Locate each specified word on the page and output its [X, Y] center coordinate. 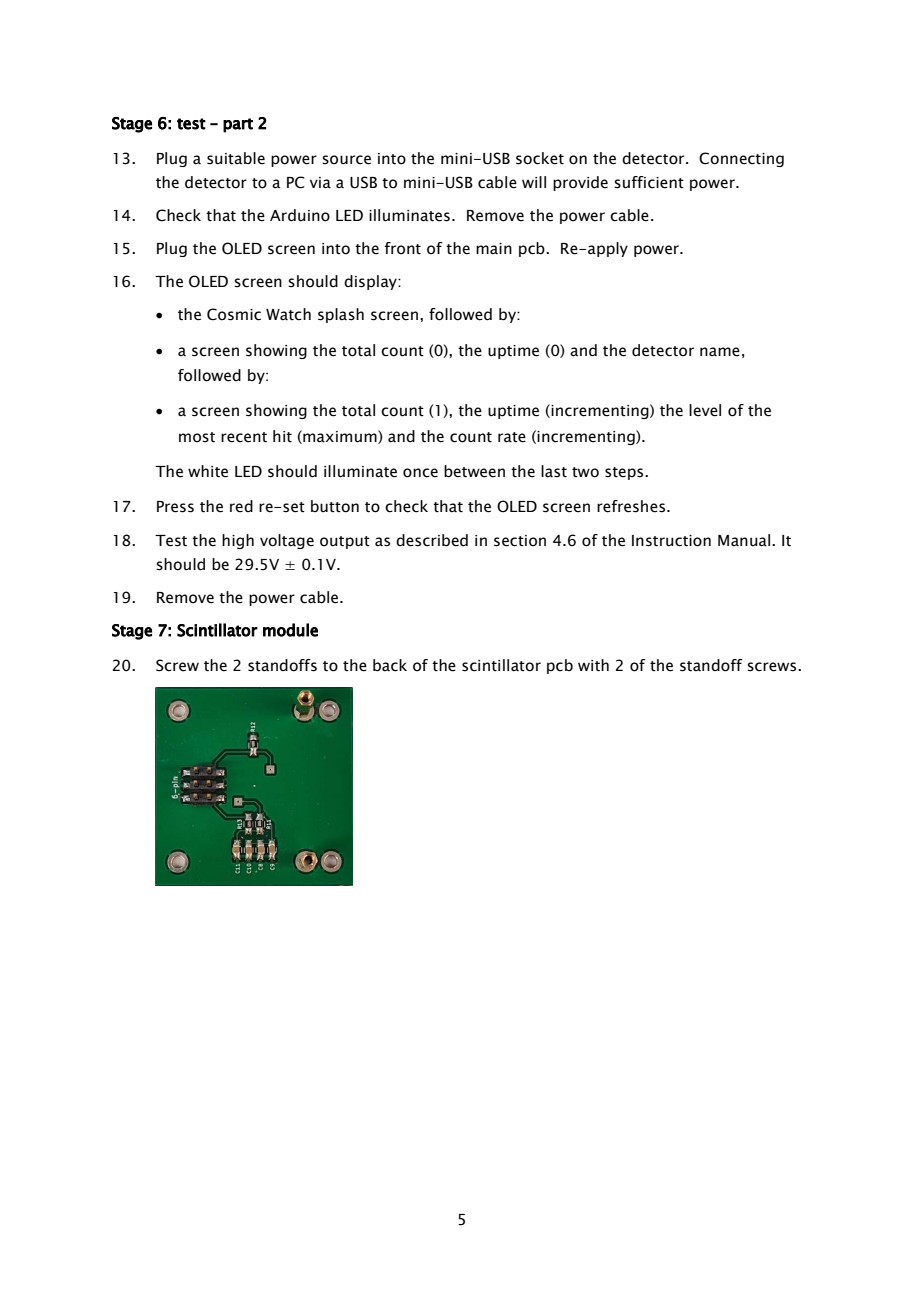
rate [512, 437]
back [390, 665]
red [241, 506]
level [705, 410]
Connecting [741, 159]
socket [540, 158]
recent [244, 437]
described [432, 540]
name [720, 352]
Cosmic [234, 314]
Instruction [671, 541]
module [290, 630]
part [238, 125]
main [494, 249]
